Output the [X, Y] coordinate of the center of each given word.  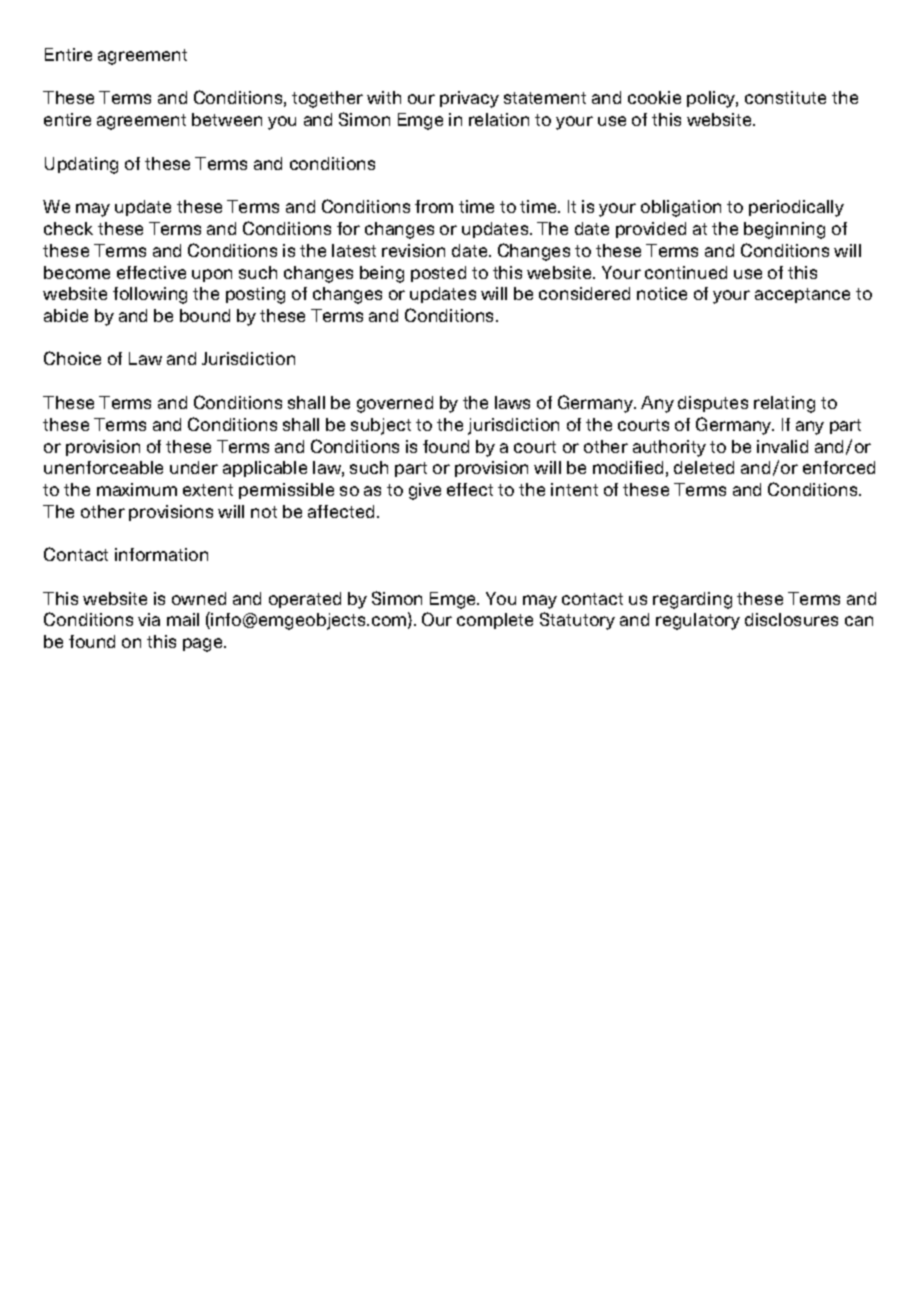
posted [438, 274]
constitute [785, 97]
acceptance [802, 295]
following [150, 295]
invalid [782, 446]
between [227, 119]
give [425, 491]
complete [495, 621]
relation [499, 119]
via [149, 619]
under [194, 467]
